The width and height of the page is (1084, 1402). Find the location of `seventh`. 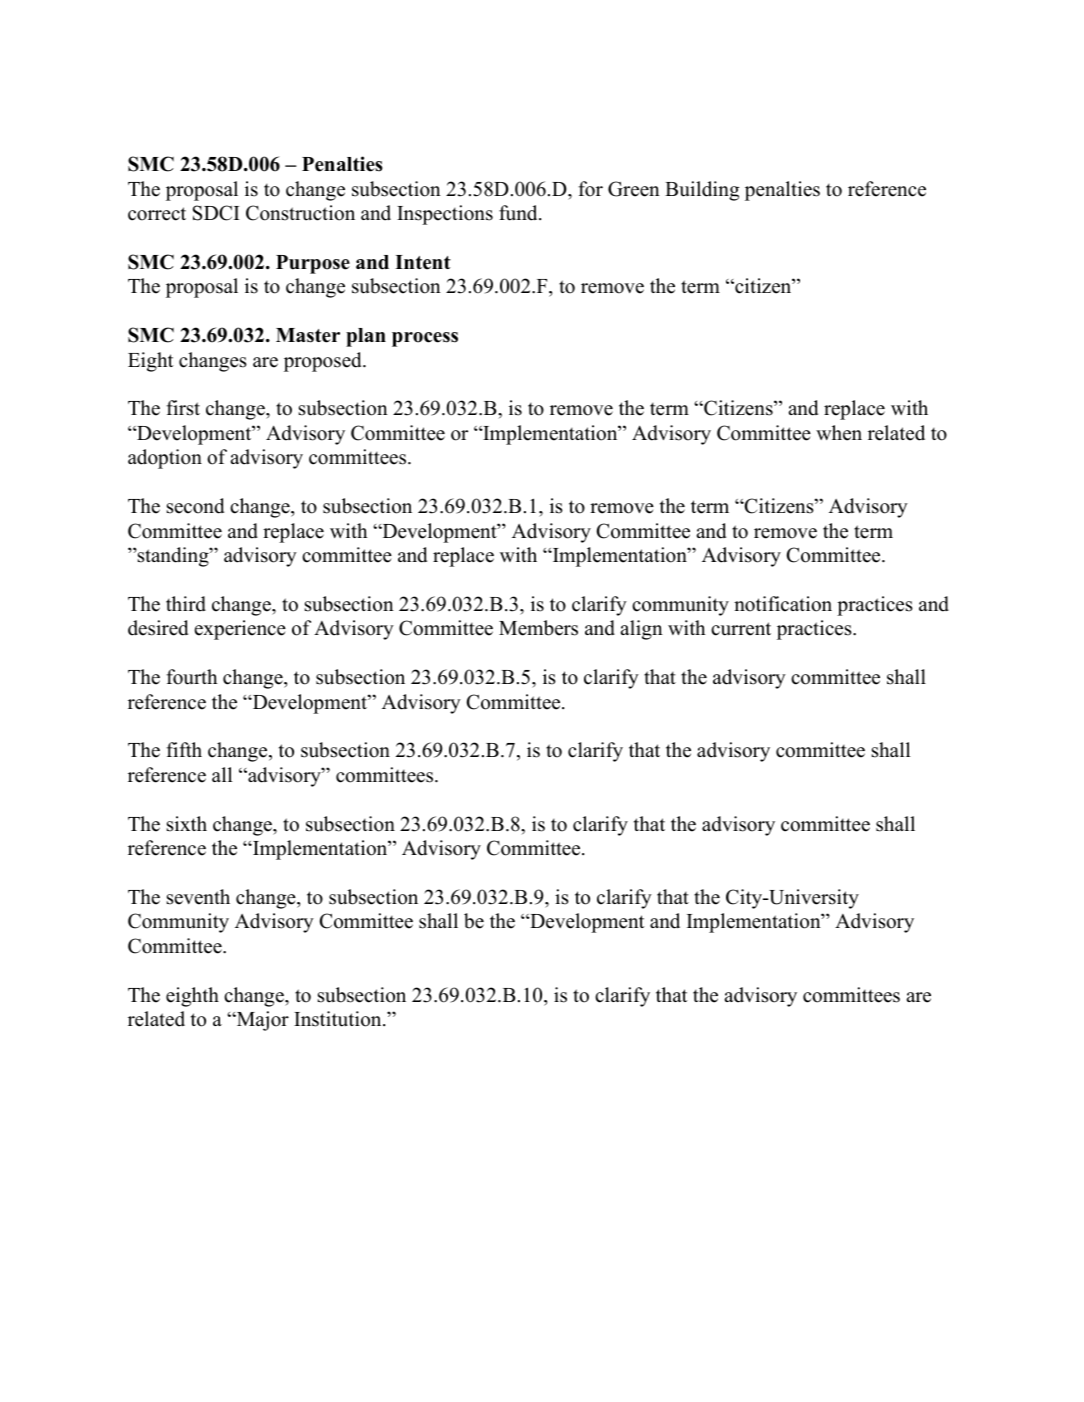

seventh is located at coordinates (198, 897).
